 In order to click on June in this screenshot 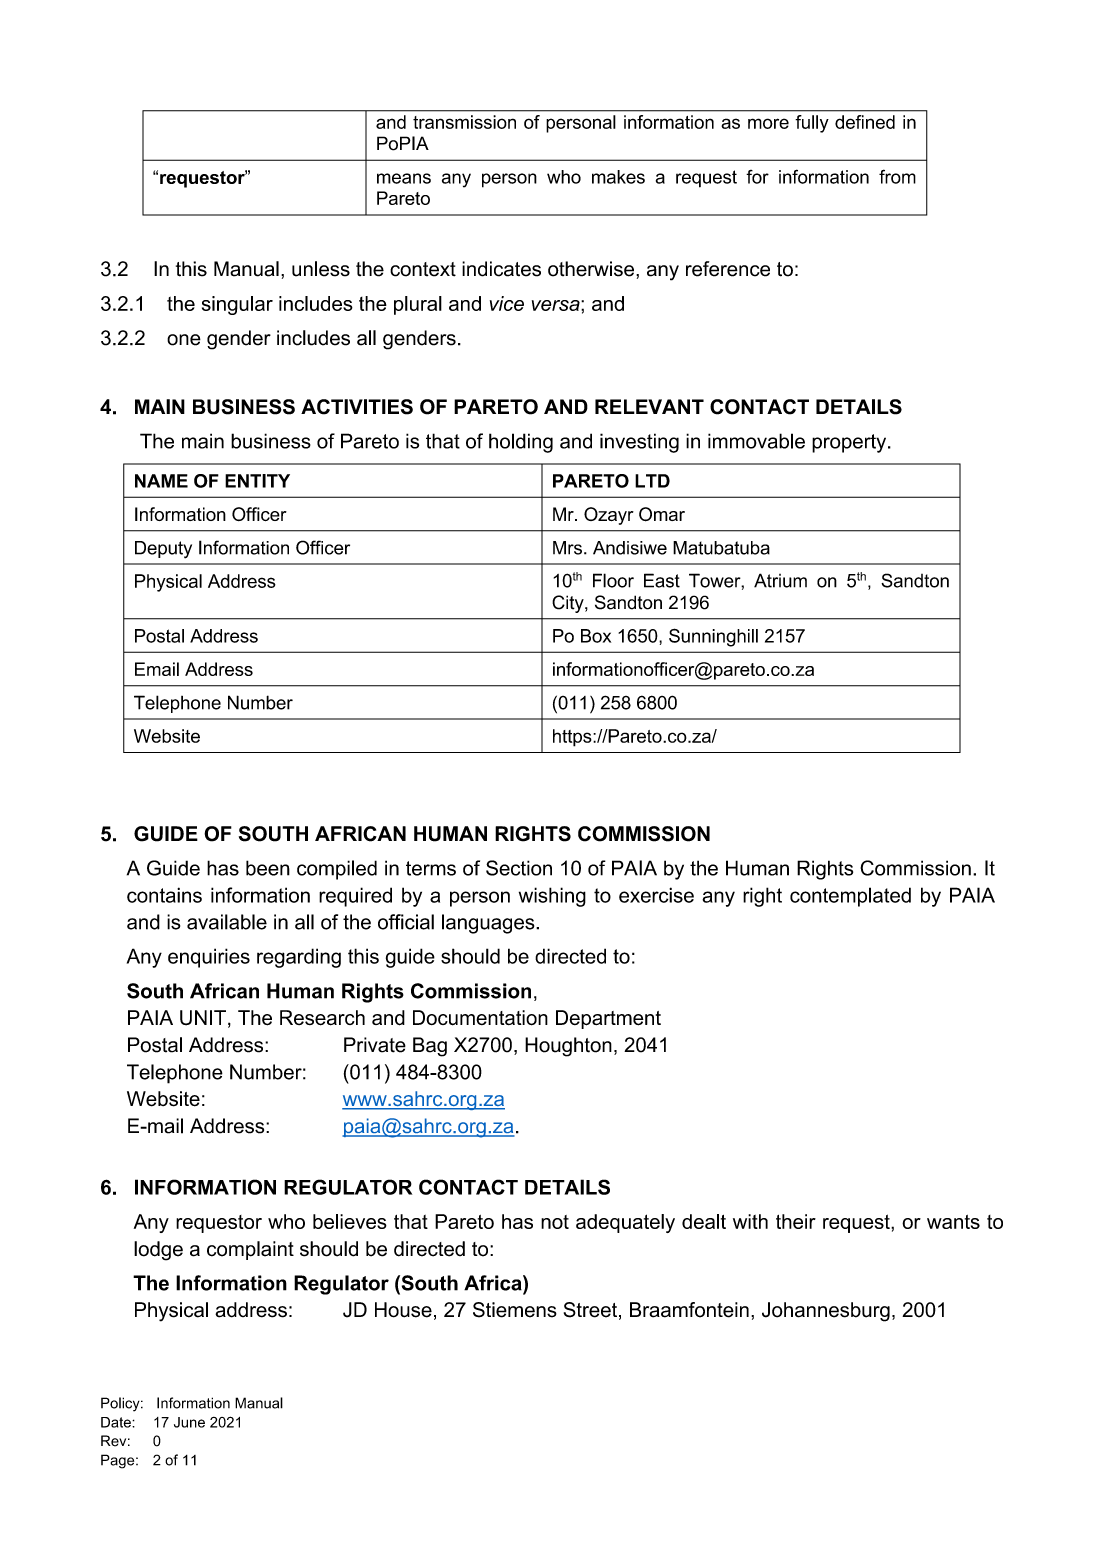, I will do `click(189, 1422)`.
